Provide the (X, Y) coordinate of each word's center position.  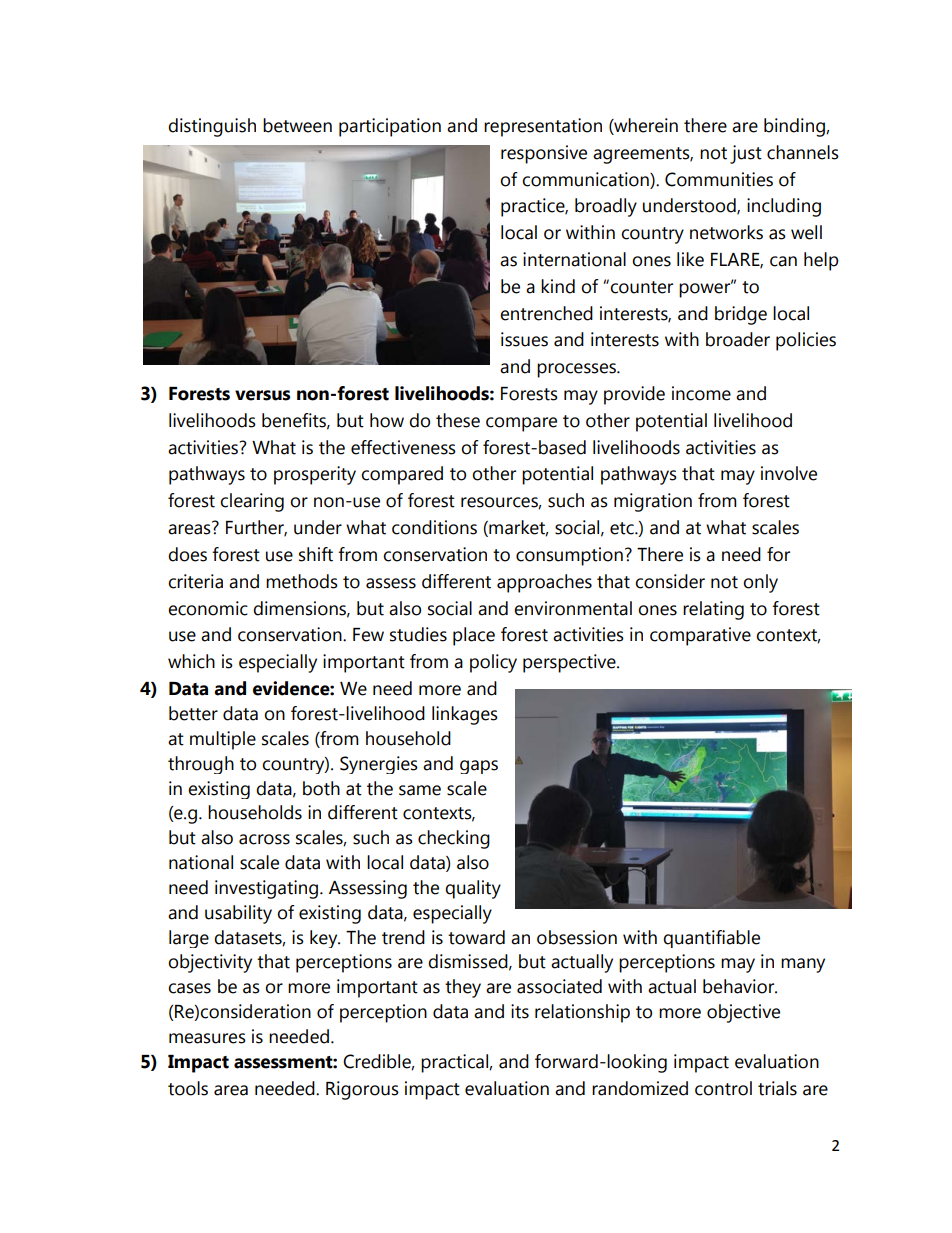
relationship (582, 1013)
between (297, 125)
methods (302, 581)
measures (207, 1038)
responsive (544, 154)
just (746, 154)
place (474, 636)
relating (713, 610)
